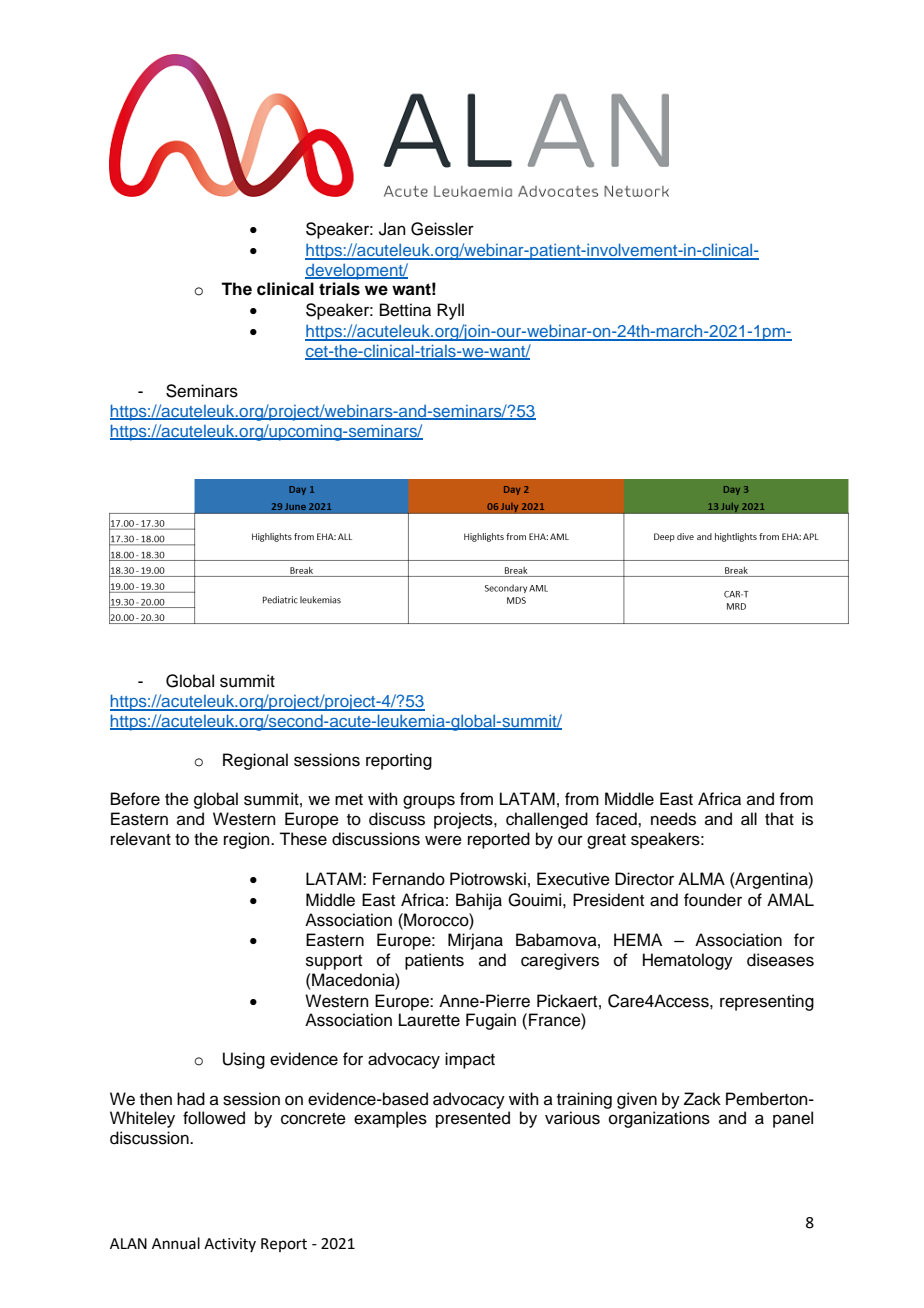 The height and width of the screenshot is (1308, 924). I want to click on needs, so click(673, 819).
